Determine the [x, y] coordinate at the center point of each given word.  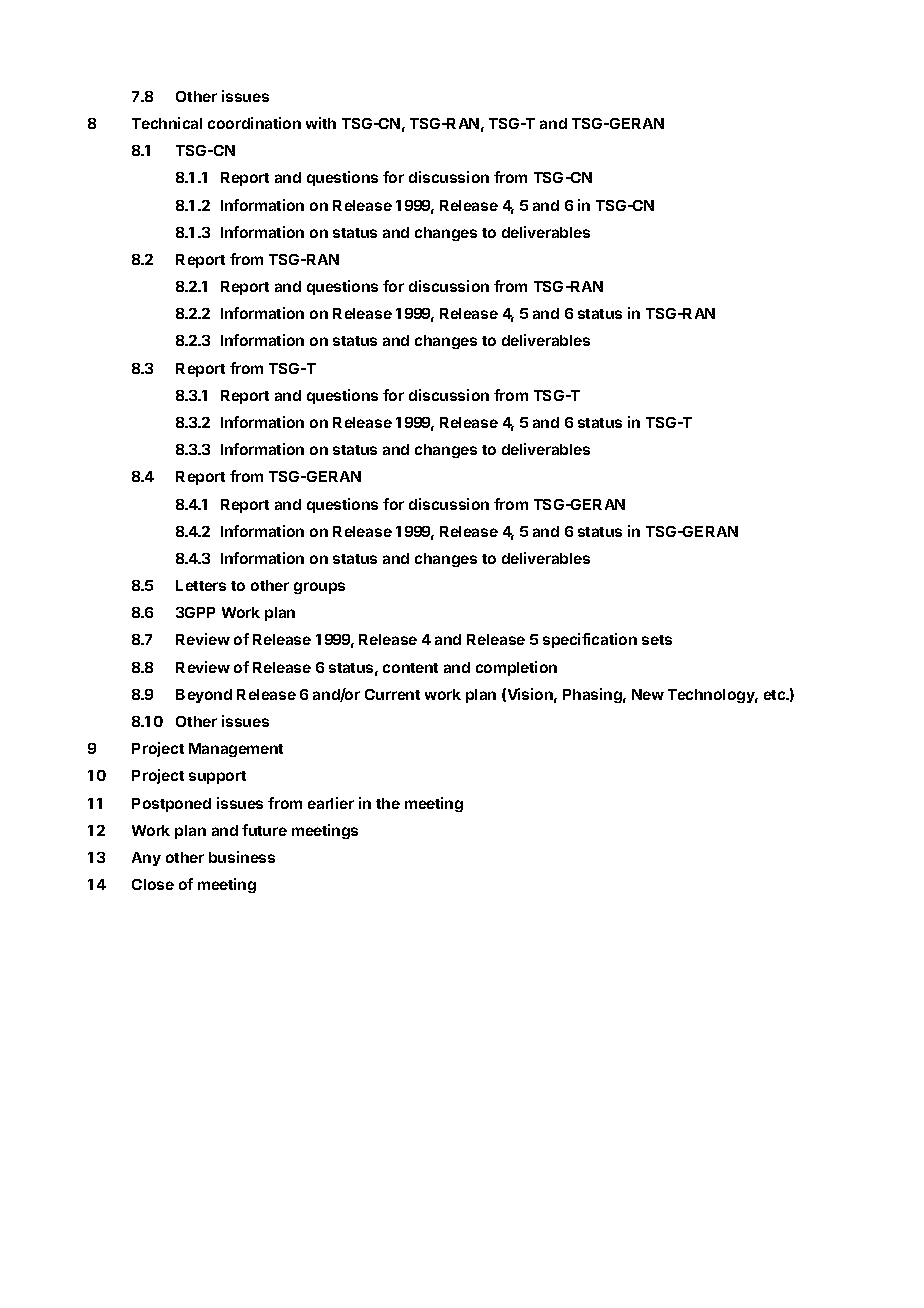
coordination [254, 123]
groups [319, 588]
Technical [167, 123]
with [321, 123]
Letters [201, 585]
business [242, 857]
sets [657, 640]
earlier [331, 803]
